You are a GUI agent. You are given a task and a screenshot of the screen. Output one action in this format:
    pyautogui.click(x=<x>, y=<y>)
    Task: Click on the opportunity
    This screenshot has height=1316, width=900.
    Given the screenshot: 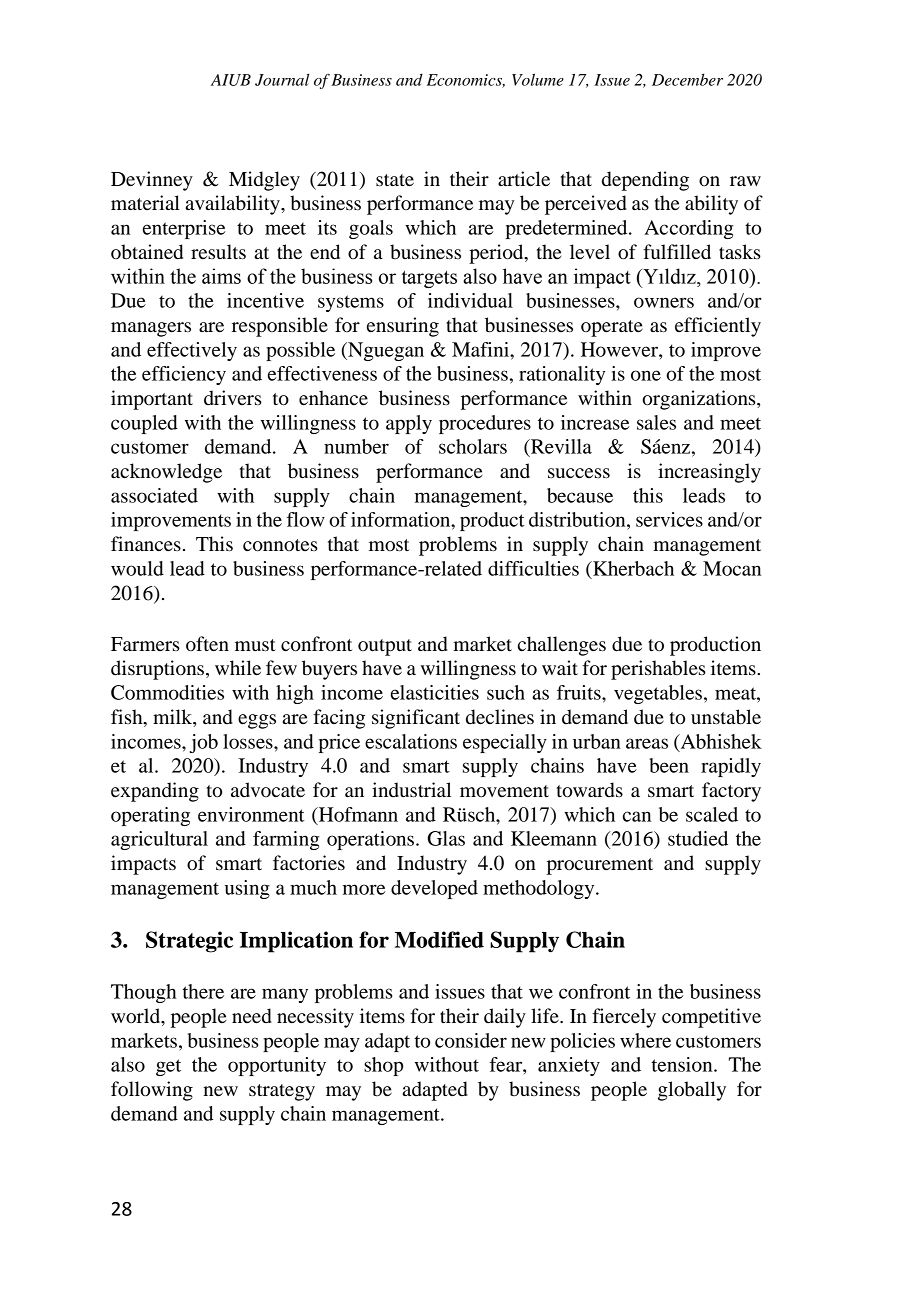 What is the action you would take?
    pyautogui.click(x=277, y=1066)
